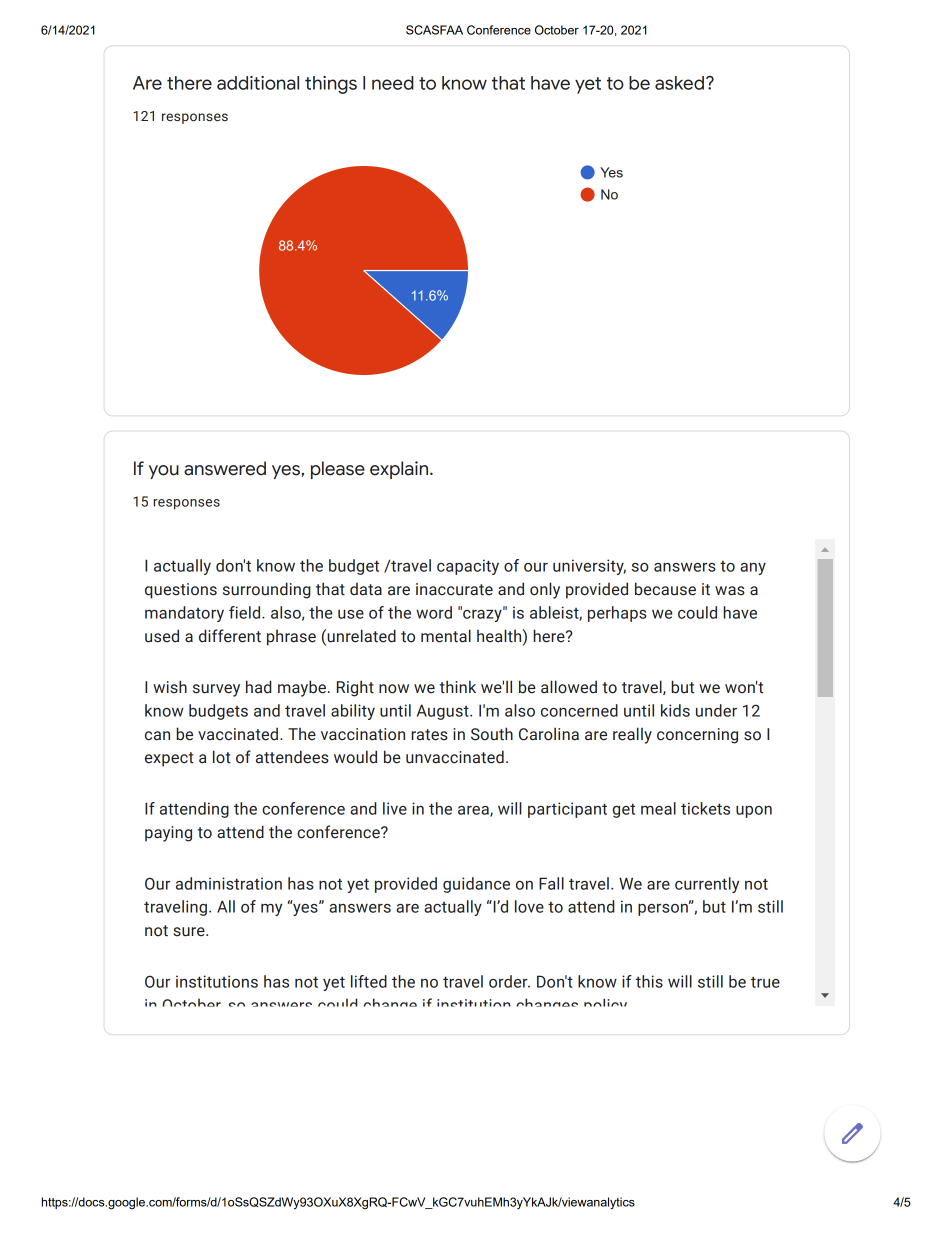 Image resolution: width=952 pixels, height=1233 pixels. What do you see at coordinates (753, 569) in the image?
I see `any` at bounding box center [753, 569].
